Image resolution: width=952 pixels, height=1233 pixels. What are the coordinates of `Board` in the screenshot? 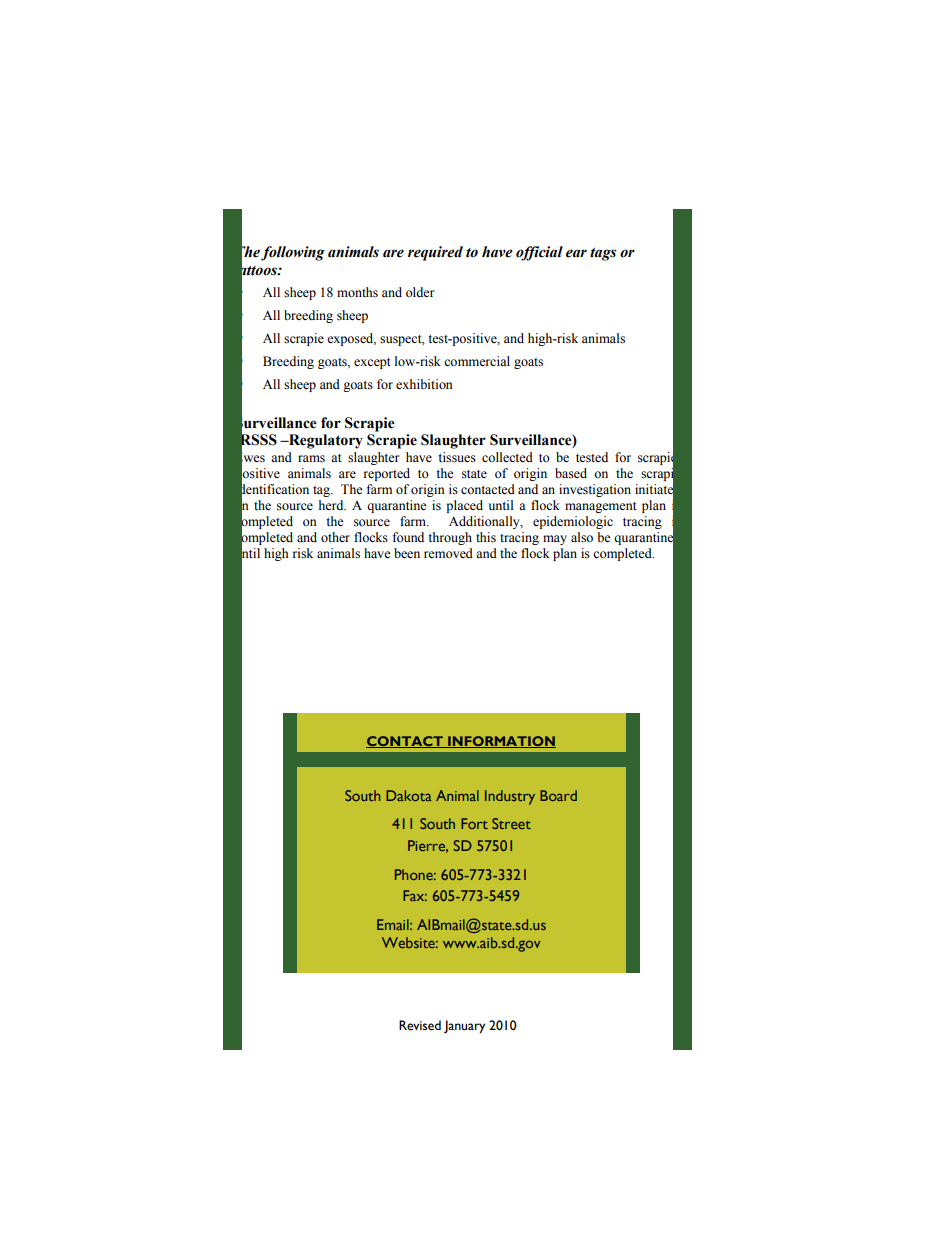 It's located at (558, 795).
